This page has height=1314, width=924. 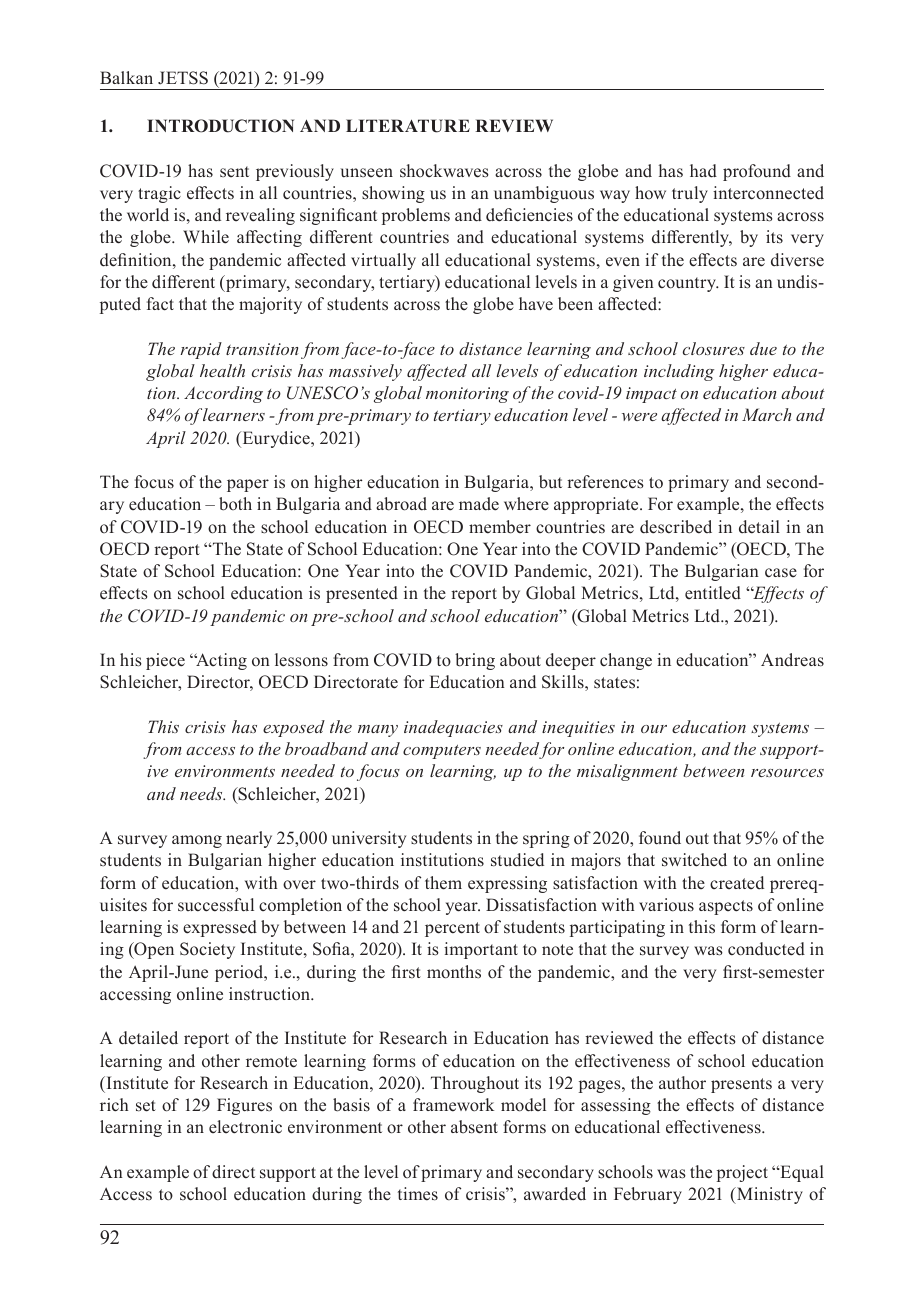 I want to click on paper, so click(x=248, y=485).
